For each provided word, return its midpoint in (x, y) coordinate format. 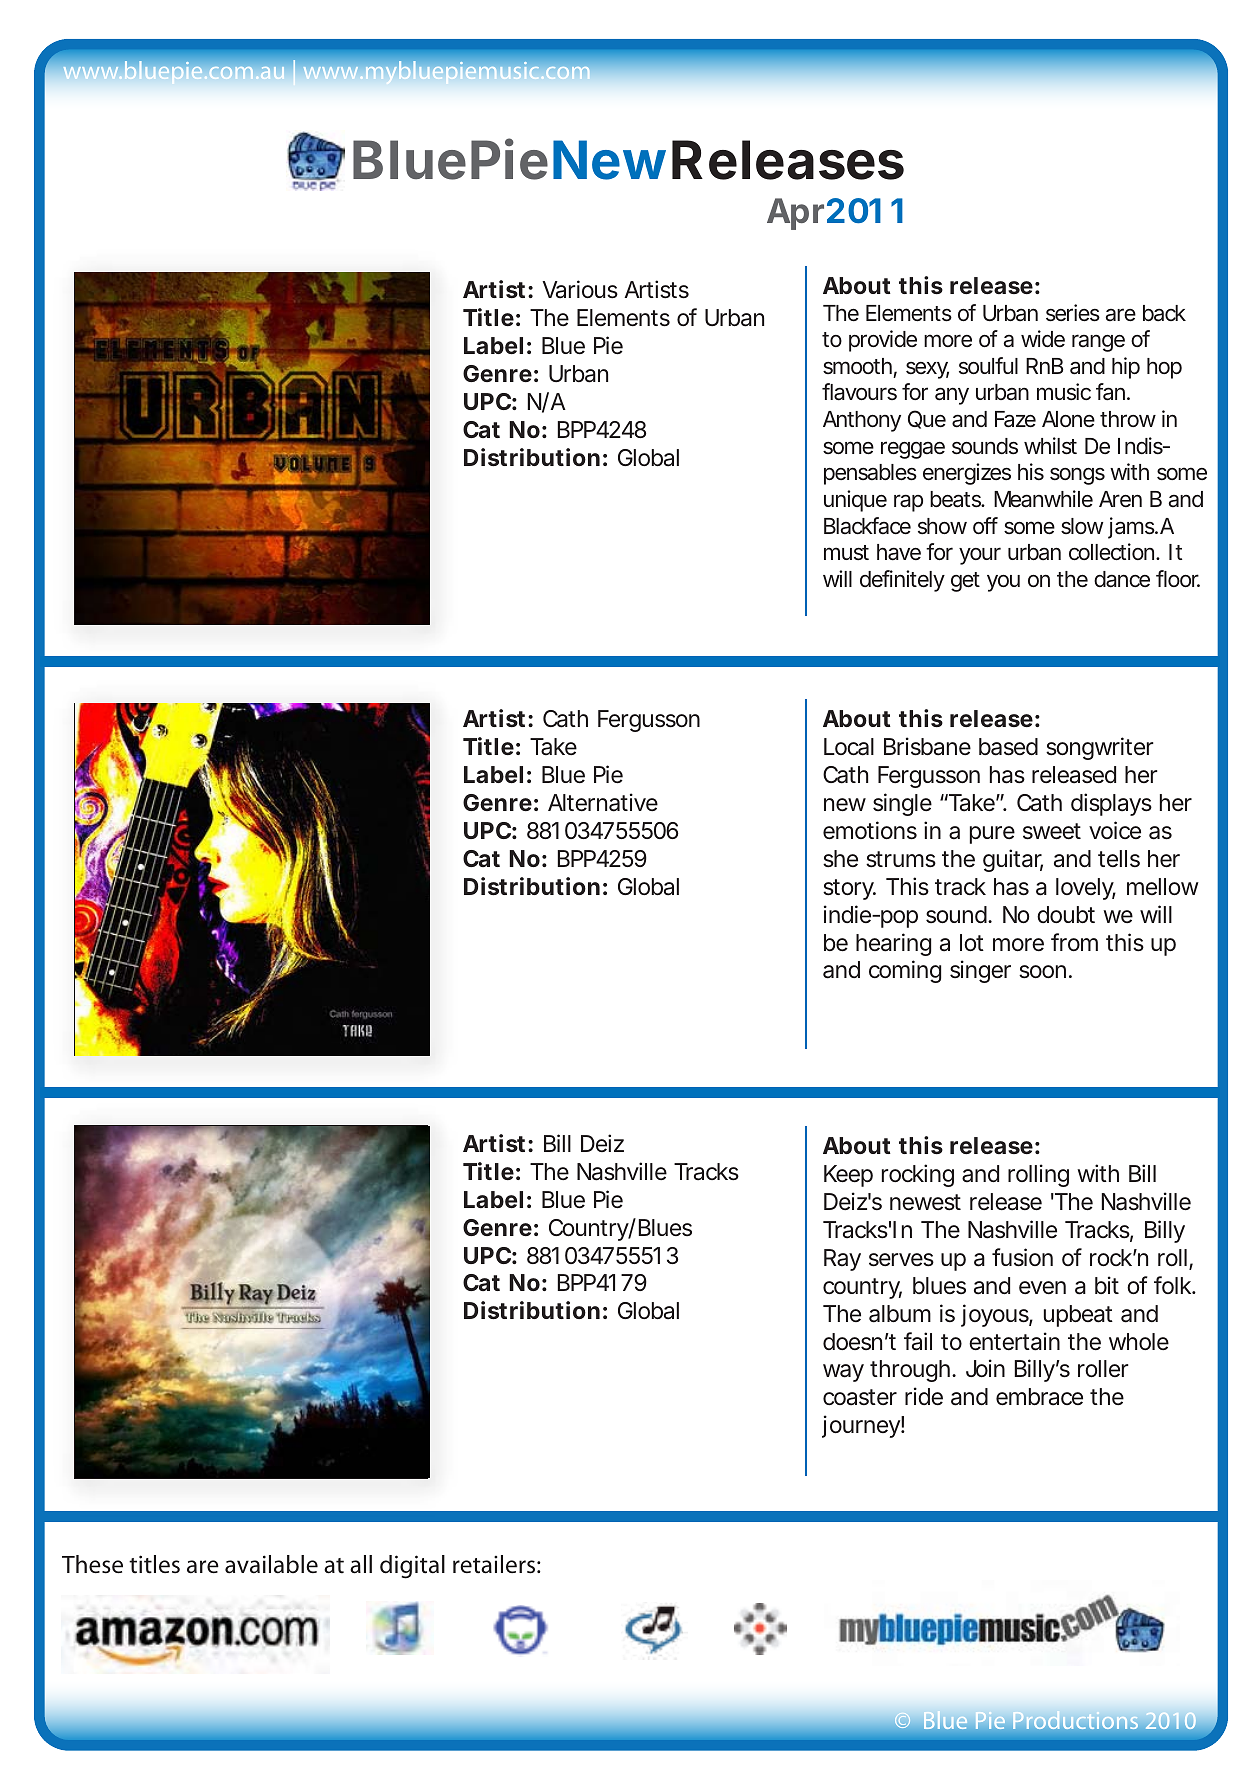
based (1008, 747)
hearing (893, 944)
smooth (857, 366)
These (92, 1564)
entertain (1014, 1341)
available (271, 1564)
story (849, 889)
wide (1043, 338)
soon (1042, 972)
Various (580, 289)
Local (849, 747)
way (843, 1373)
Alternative (603, 802)
